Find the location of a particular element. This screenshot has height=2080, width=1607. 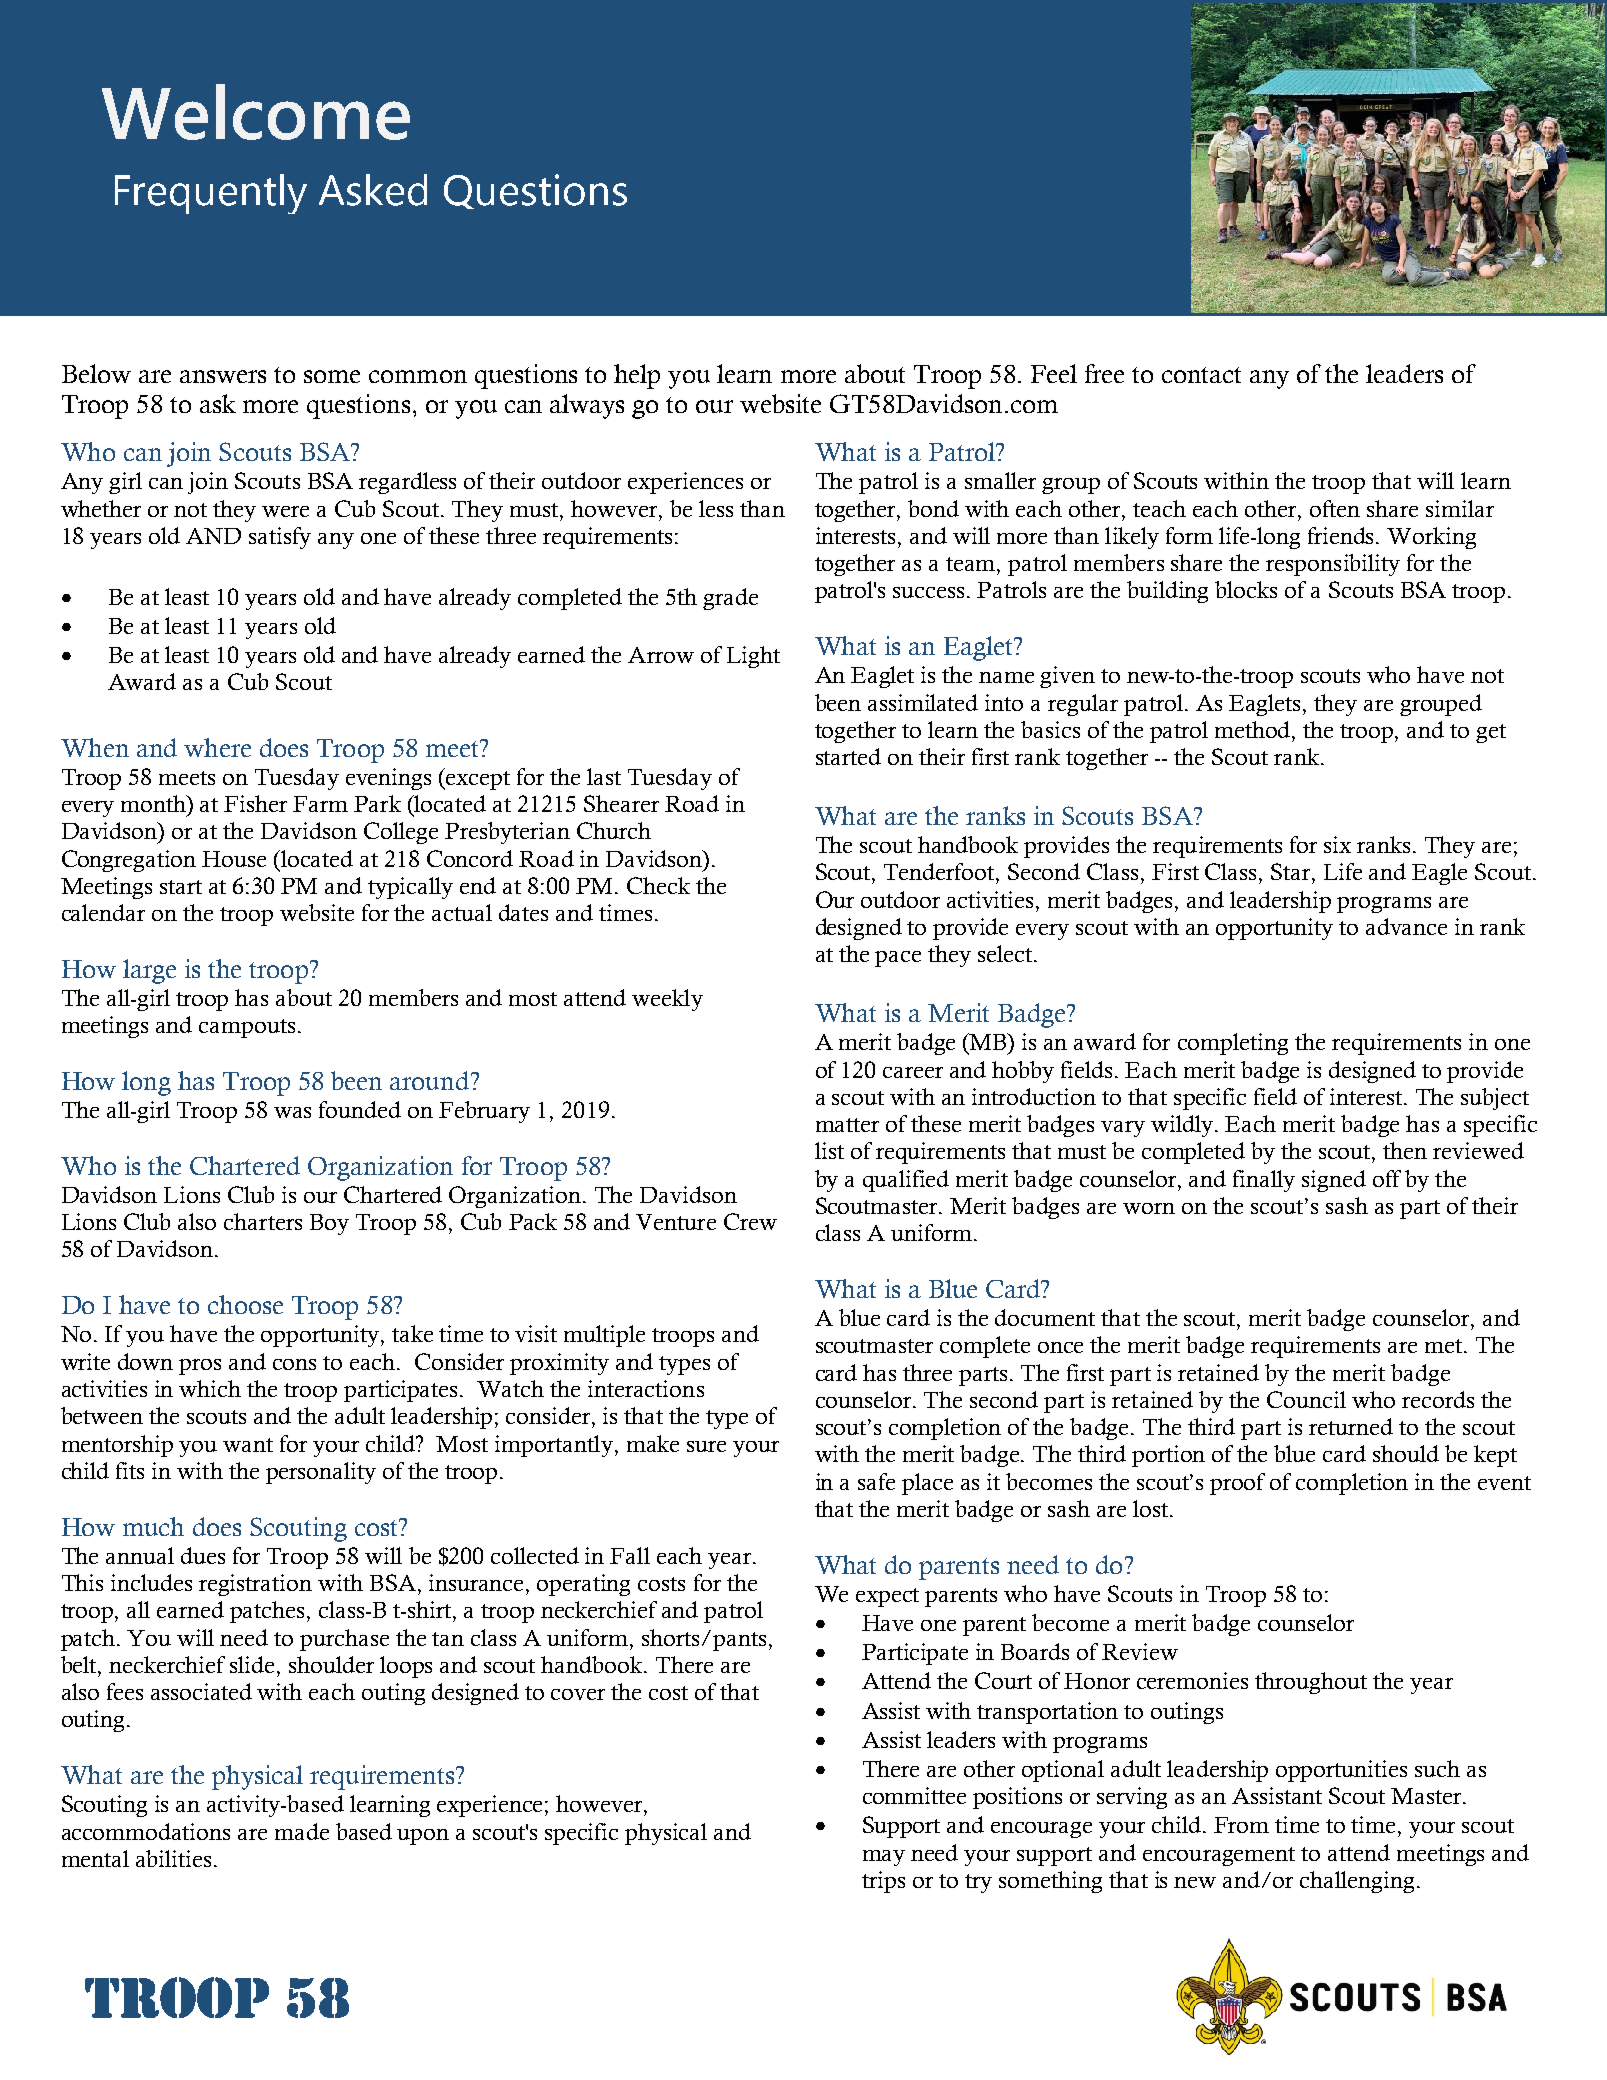

were is located at coordinates (285, 511).
